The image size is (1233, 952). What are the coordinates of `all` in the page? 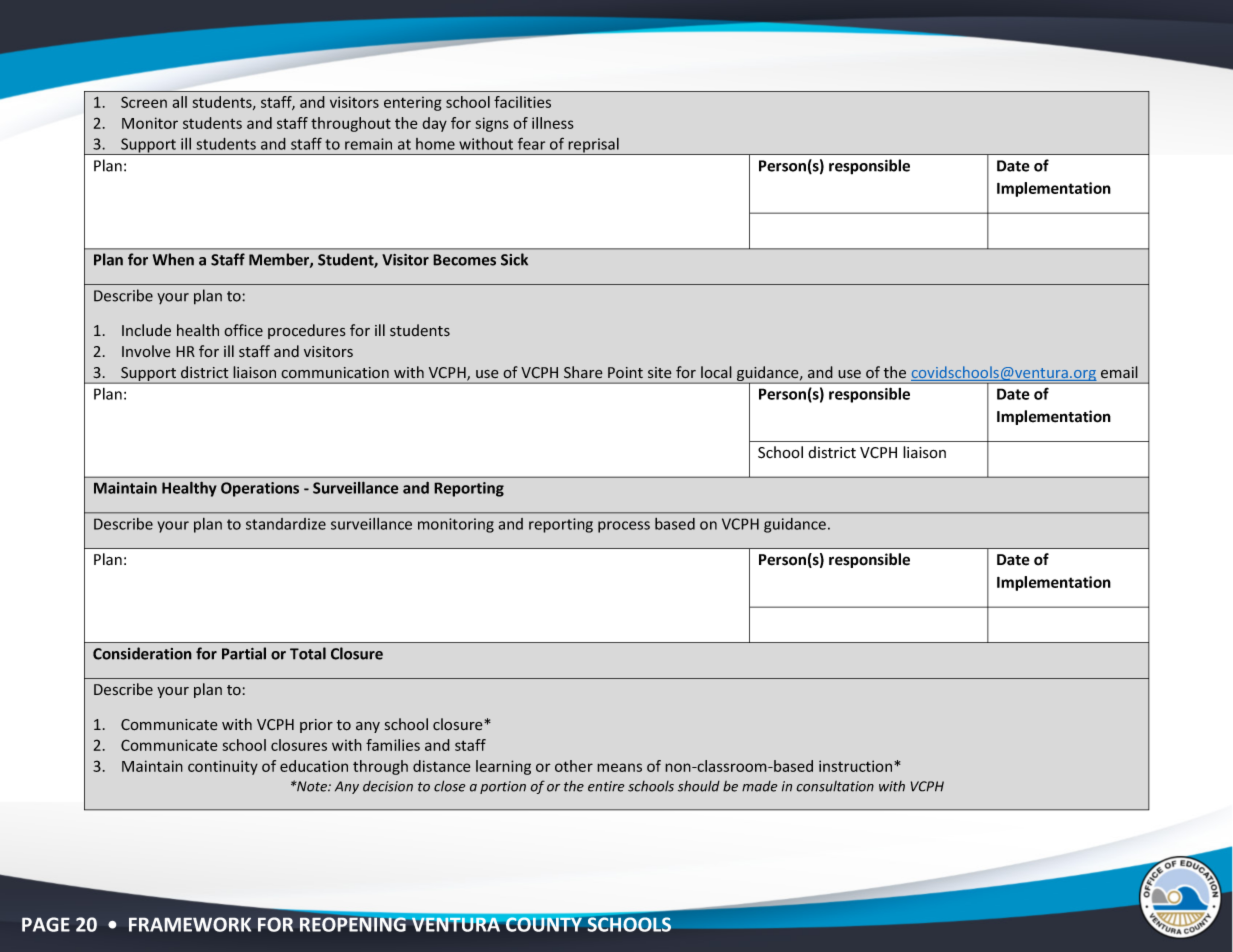 It's located at (179, 102).
